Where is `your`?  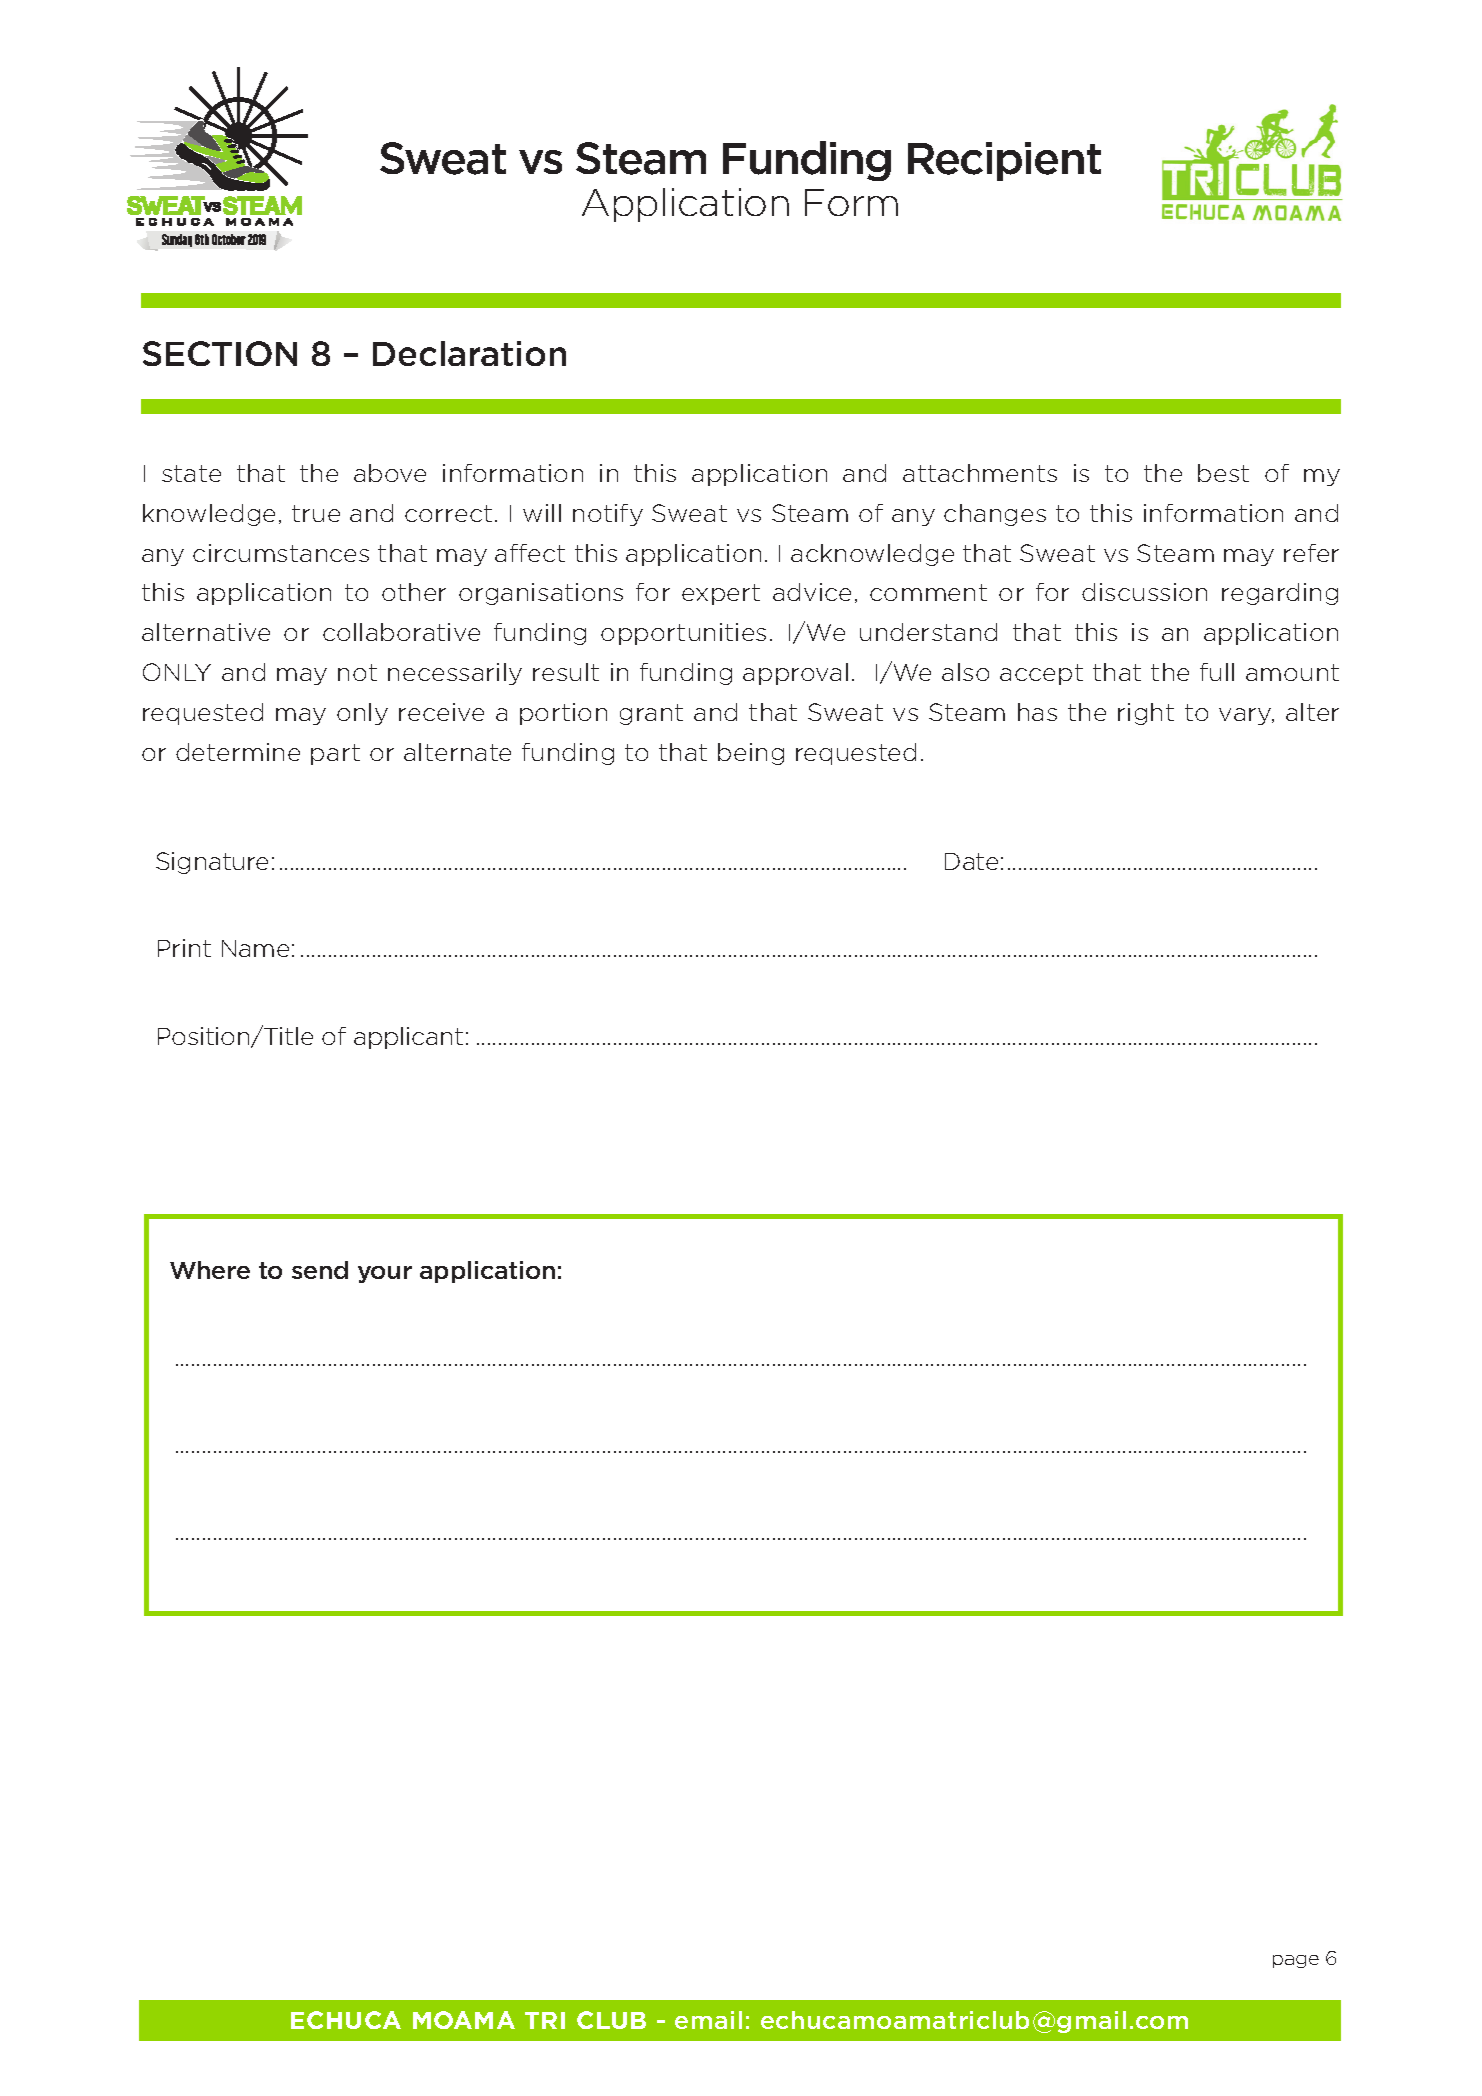 your is located at coordinates (385, 1274).
